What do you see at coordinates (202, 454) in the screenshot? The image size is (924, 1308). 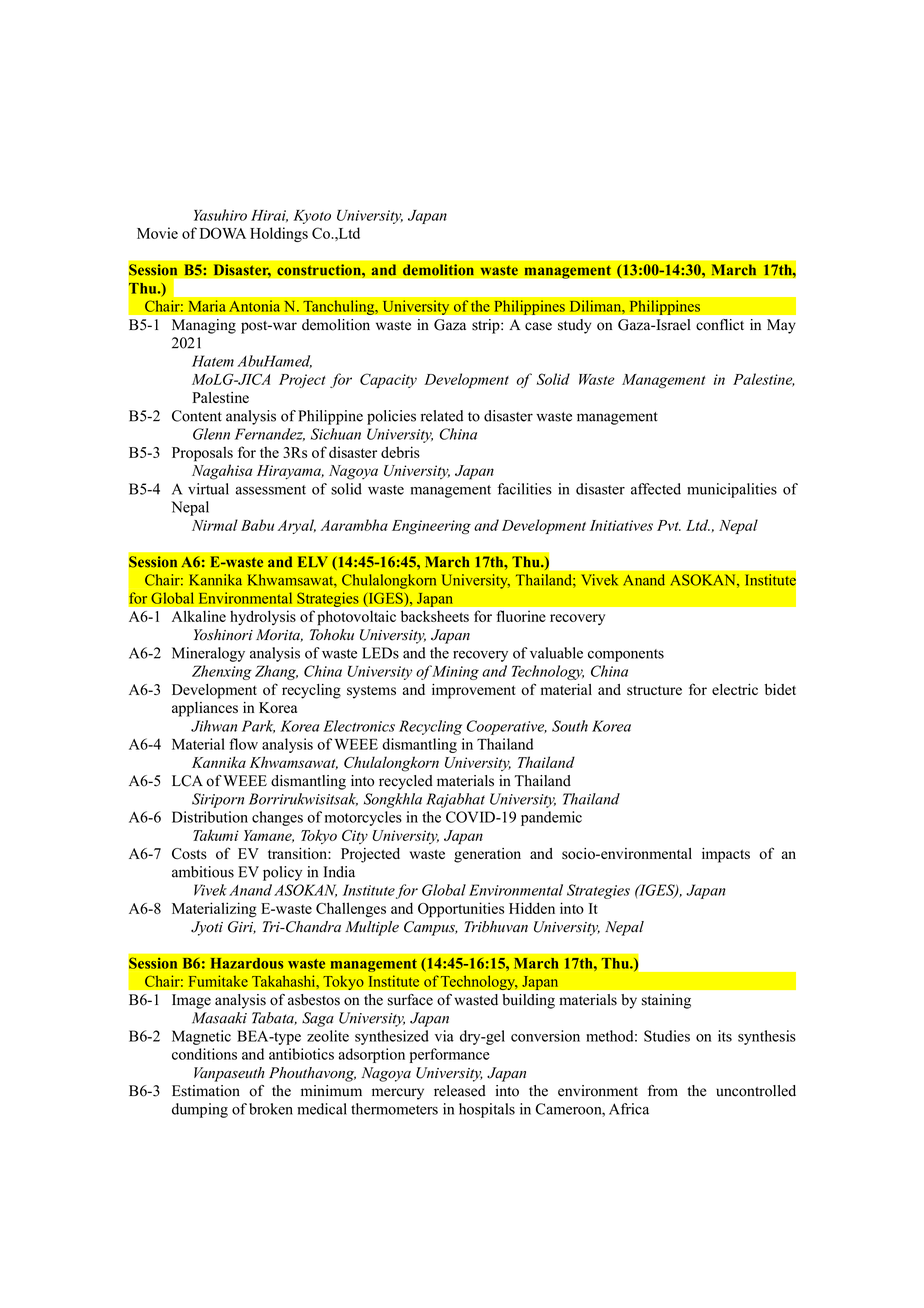 I see `Proposals` at bounding box center [202, 454].
